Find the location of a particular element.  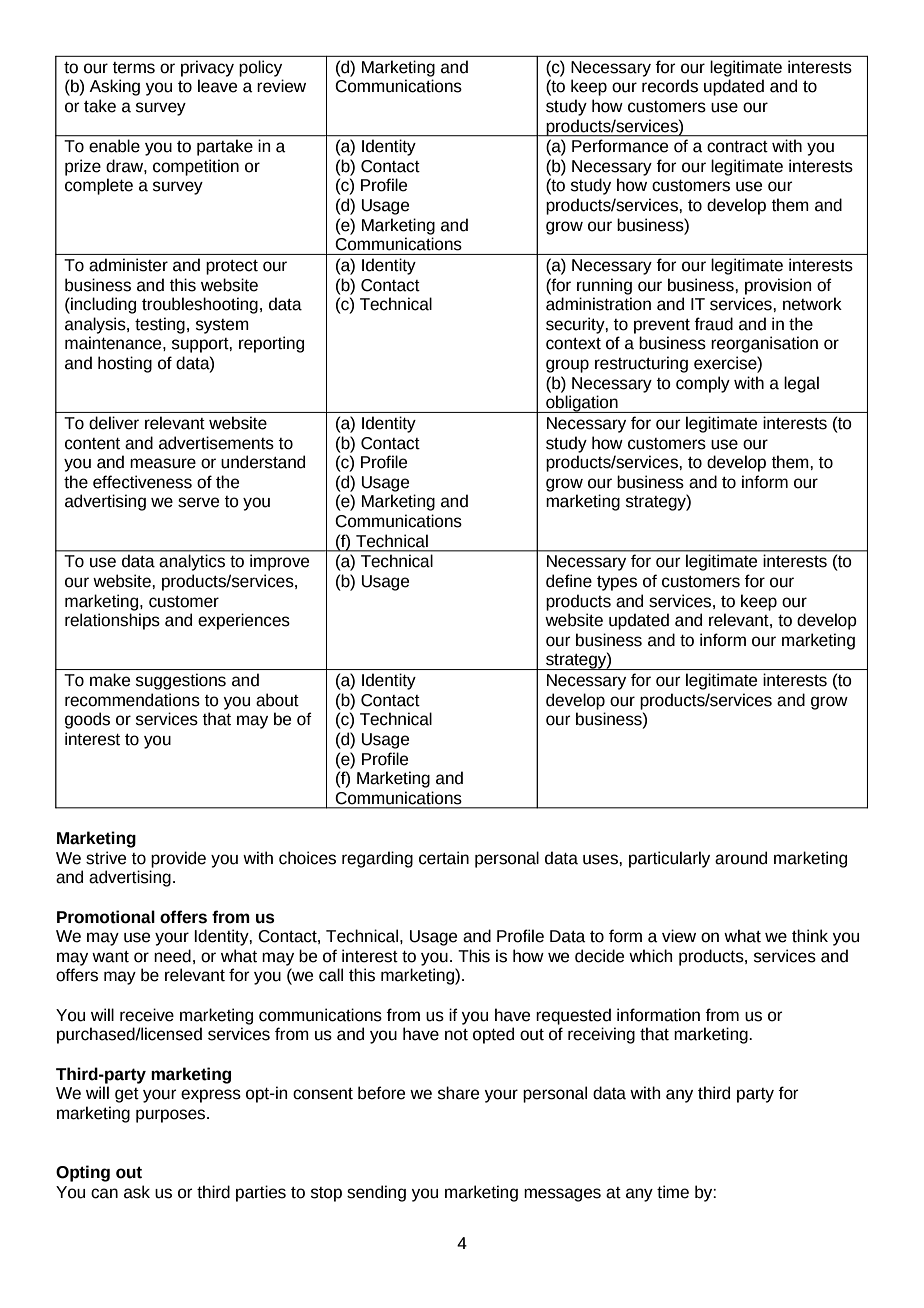

contract is located at coordinates (737, 147).
